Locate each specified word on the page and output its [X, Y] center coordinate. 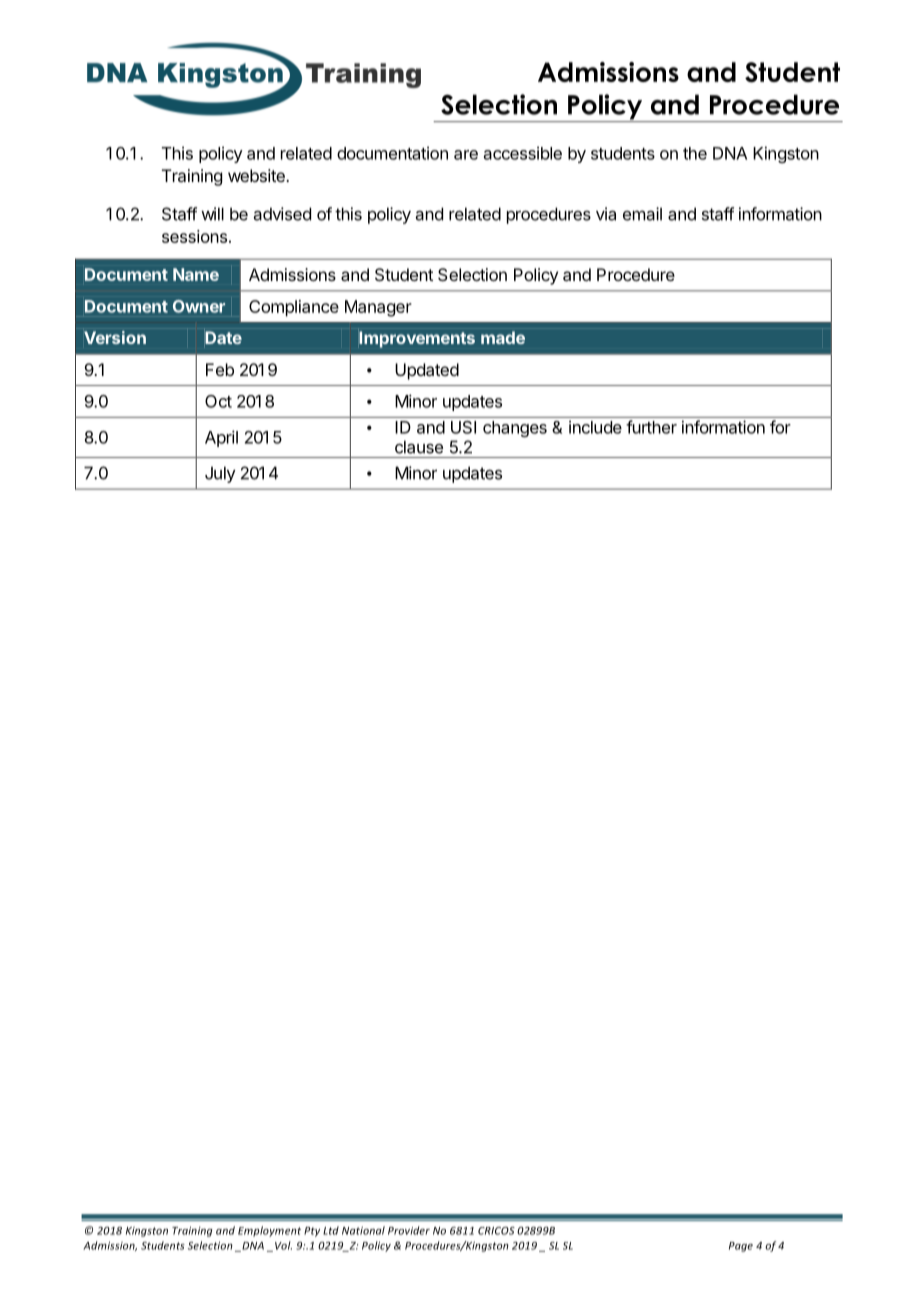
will [212, 214]
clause [419, 447]
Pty [312, 1232]
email [642, 214]
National [363, 1230]
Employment [269, 1231]
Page [741, 1247]
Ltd [331, 1230]
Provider [409, 1230]
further [651, 427]
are [466, 155]
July [220, 474]
